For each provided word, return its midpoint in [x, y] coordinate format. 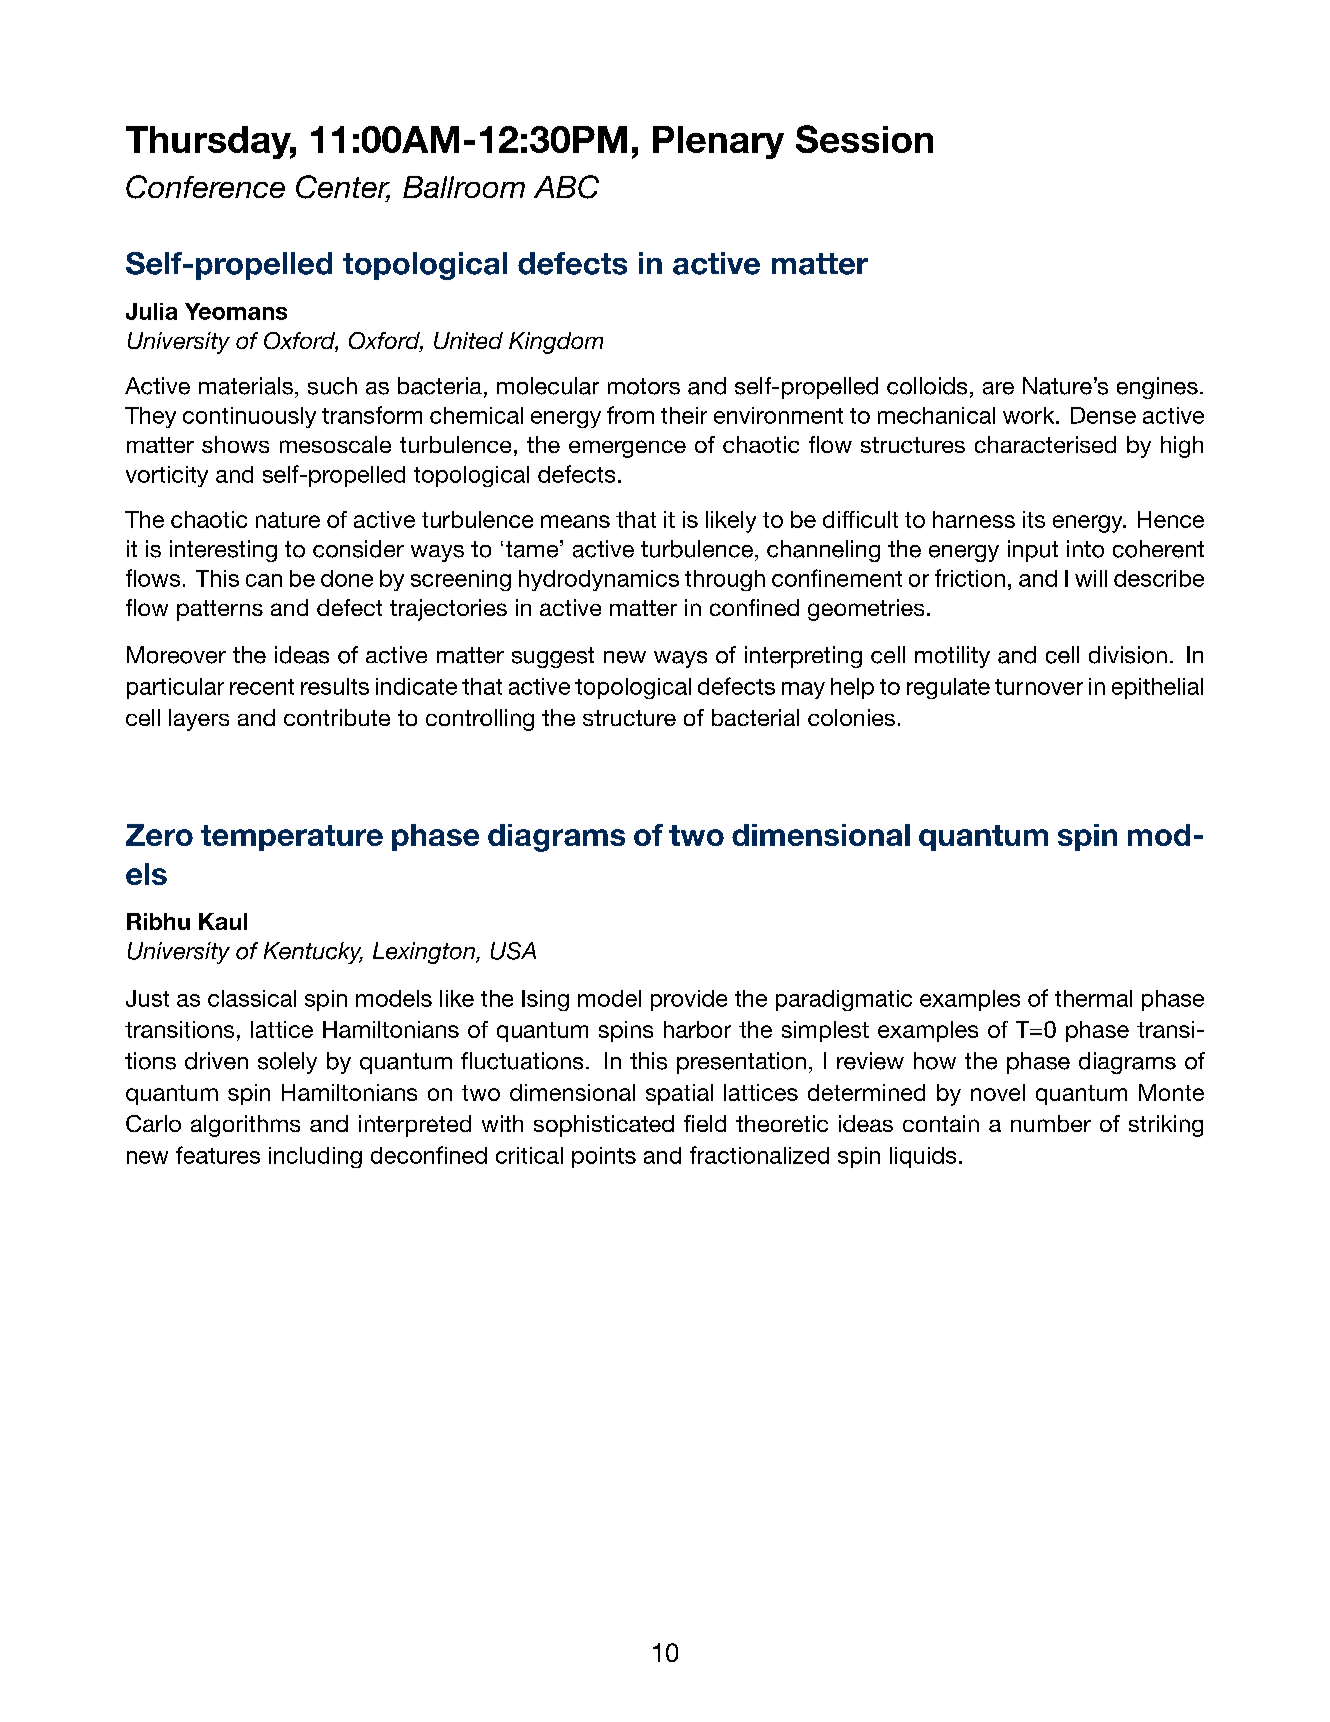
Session [864, 139]
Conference [205, 187]
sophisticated [604, 1126]
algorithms [245, 1126]
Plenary [718, 142]
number [1051, 1123]
